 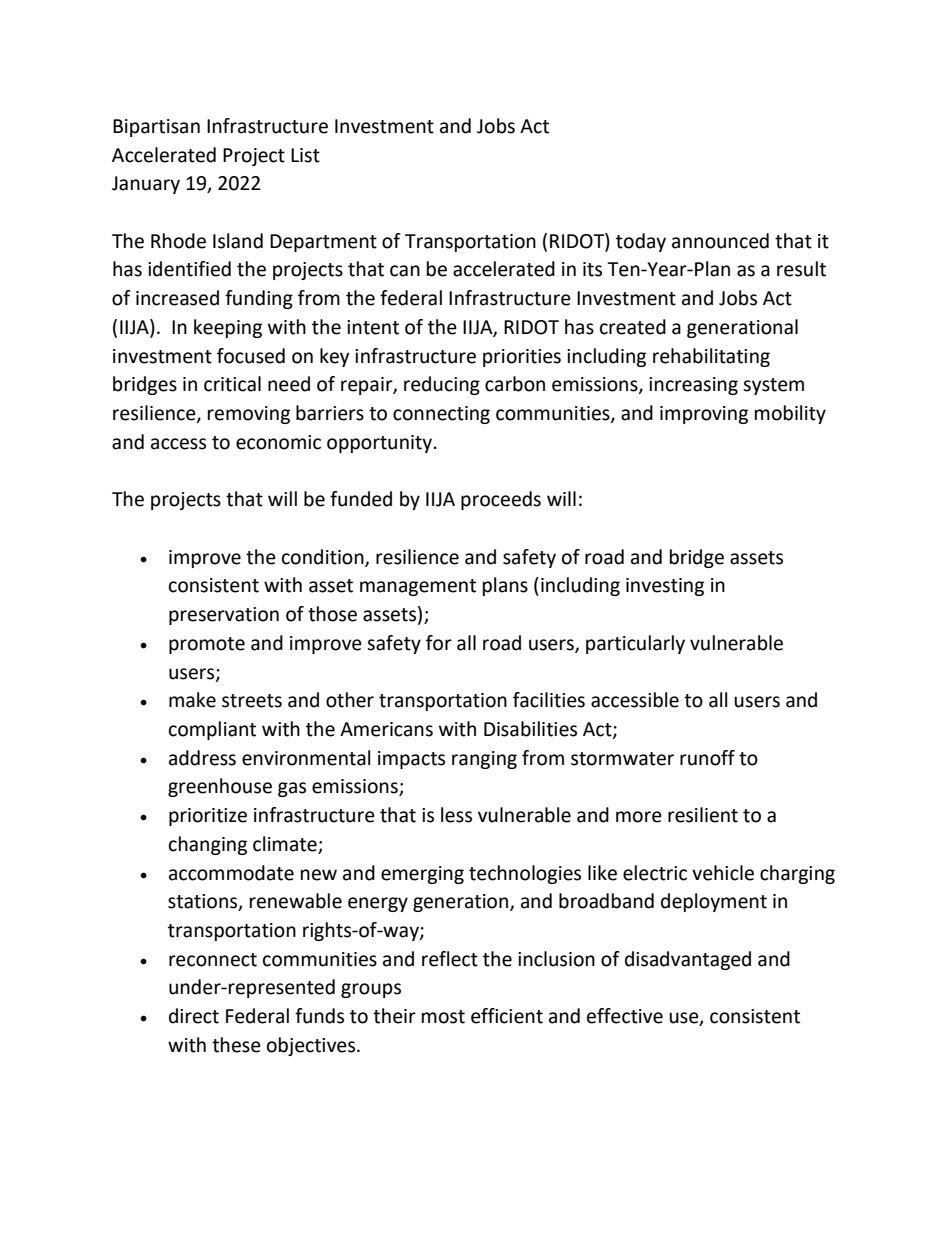 What do you see at coordinates (418, 587) in the image?
I see `management` at bounding box center [418, 587].
